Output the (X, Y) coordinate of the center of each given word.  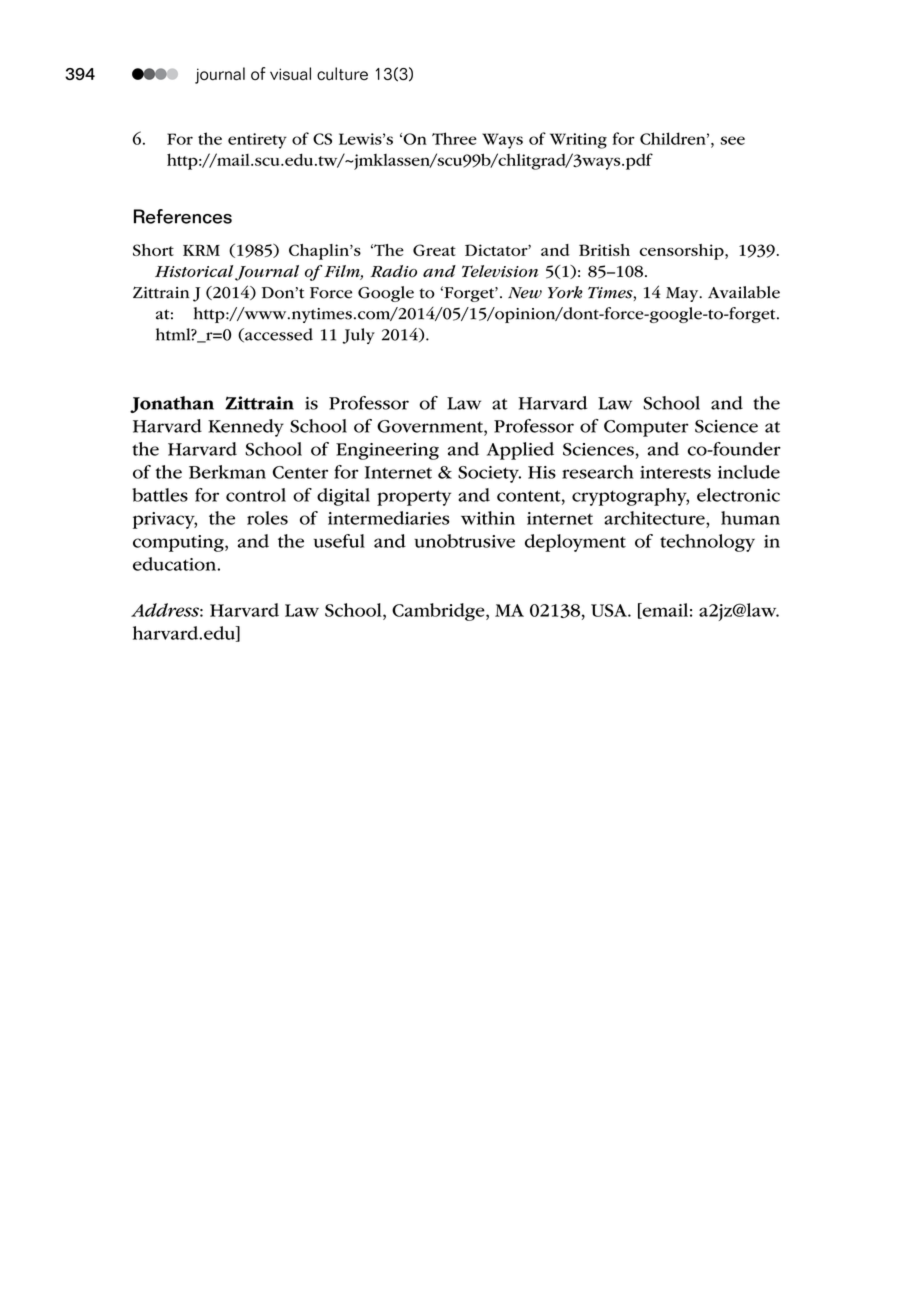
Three (454, 138)
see (732, 140)
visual (290, 74)
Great (434, 250)
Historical (194, 271)
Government (431, 426)
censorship (683, 252)
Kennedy (246, 428)
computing (179, 543)
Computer (646, 428)
